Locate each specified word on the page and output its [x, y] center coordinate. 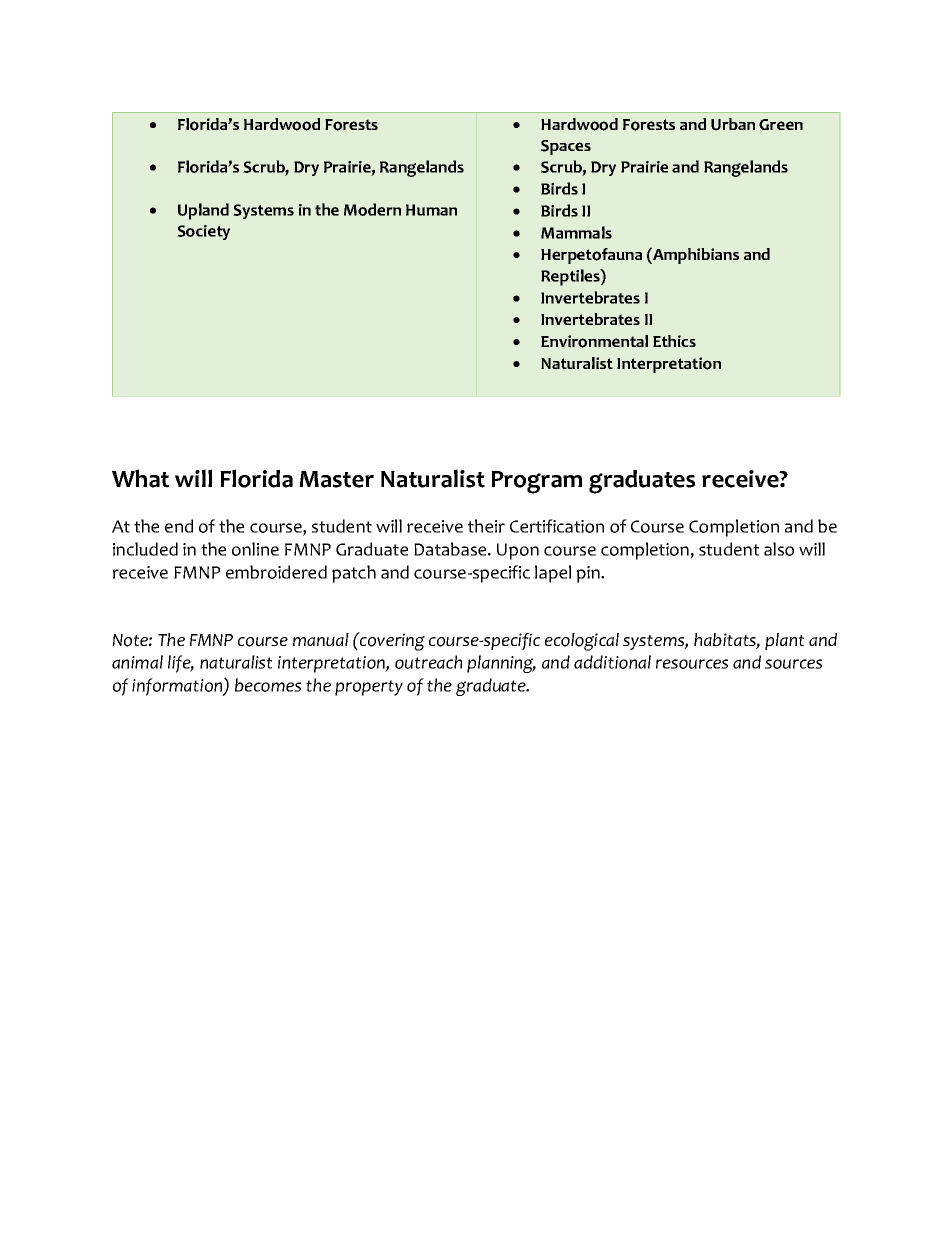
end [179, 526]
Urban [733, 124]
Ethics [674, 341]
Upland [203, 211]
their [486, 526]
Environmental [594, 341]
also [779, 549]
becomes [268, 685]
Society [203, 232]
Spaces [566, 147]
